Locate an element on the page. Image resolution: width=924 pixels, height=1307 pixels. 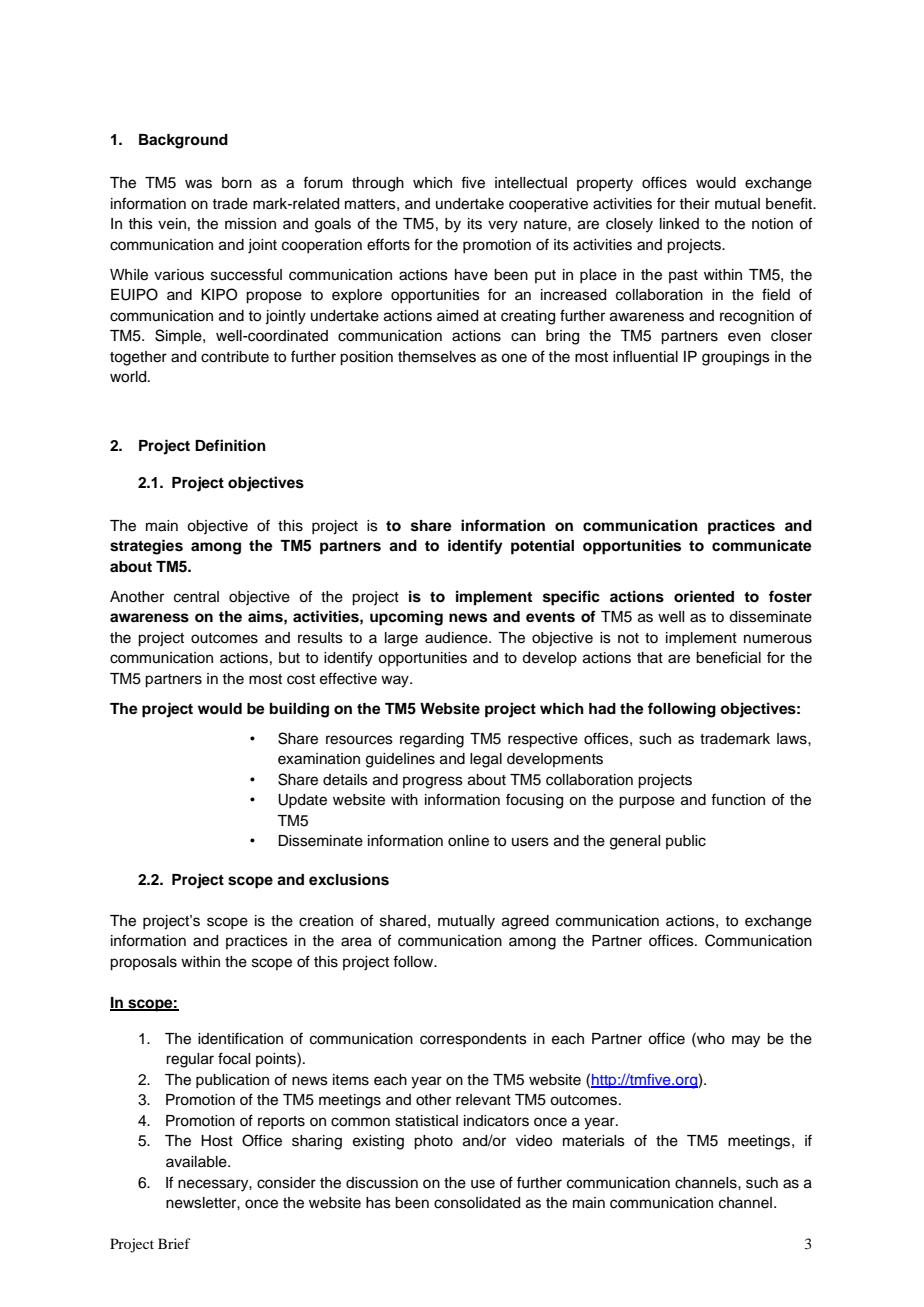
Brief is located at coordinates (174, 1243).
